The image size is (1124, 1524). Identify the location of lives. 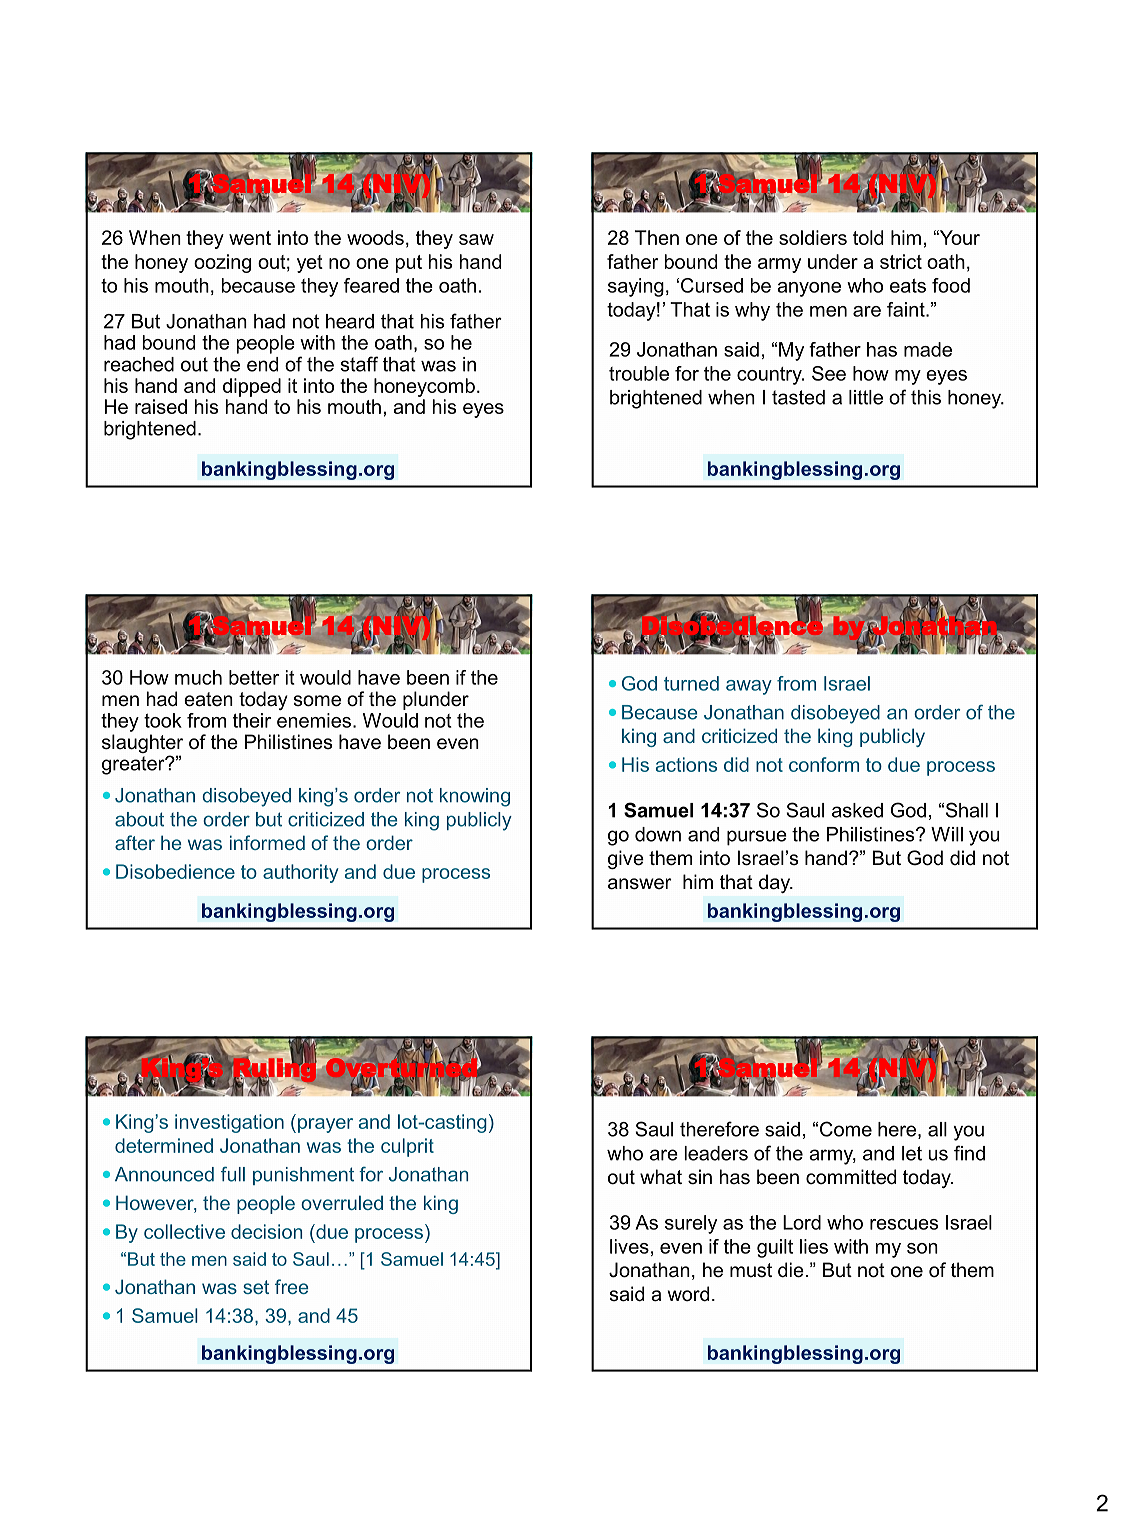
(629, 1246).
